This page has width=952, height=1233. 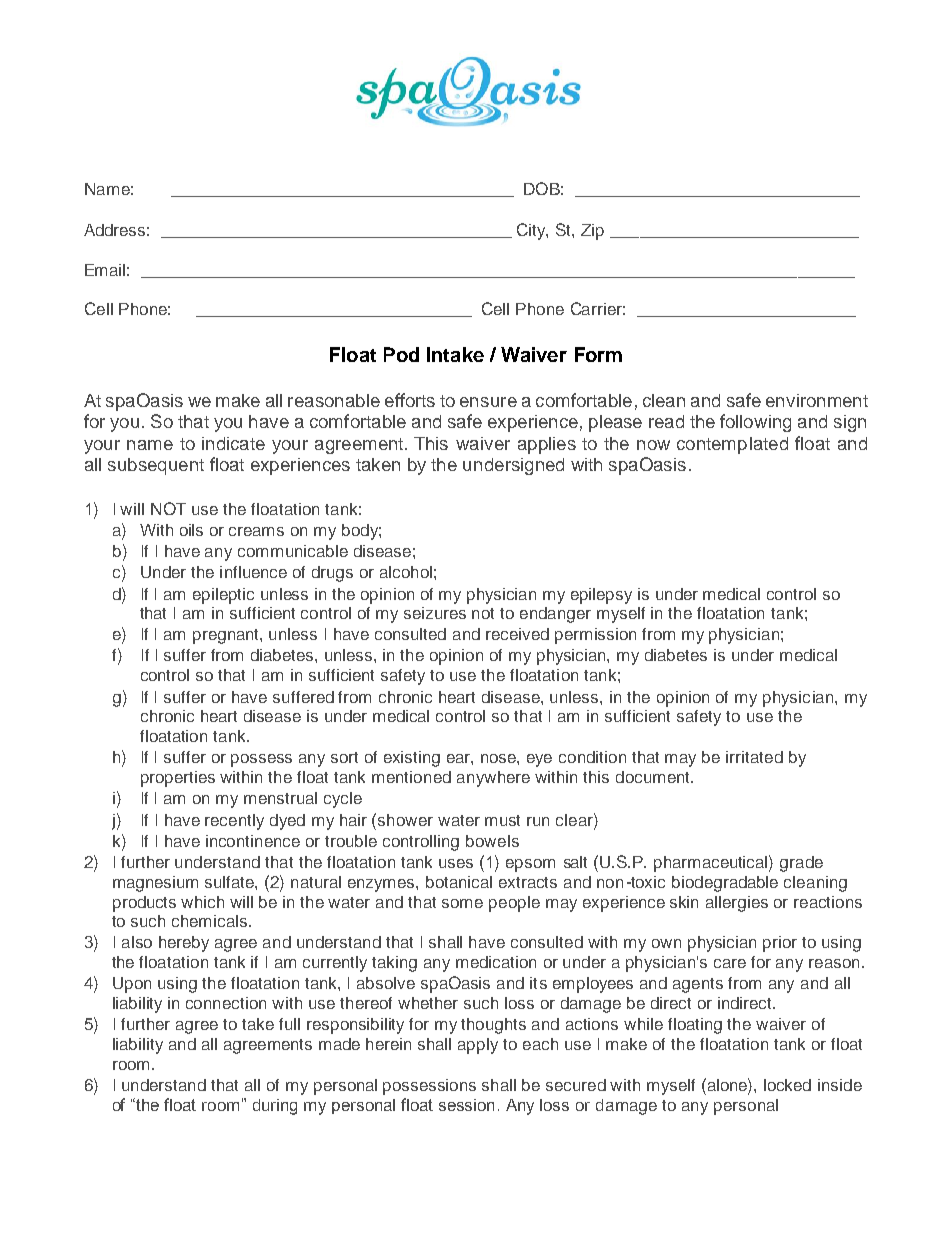 What do you see at coordinates (275, 1107) in the page?
I see `during` at bounding box center [275, 1107].
